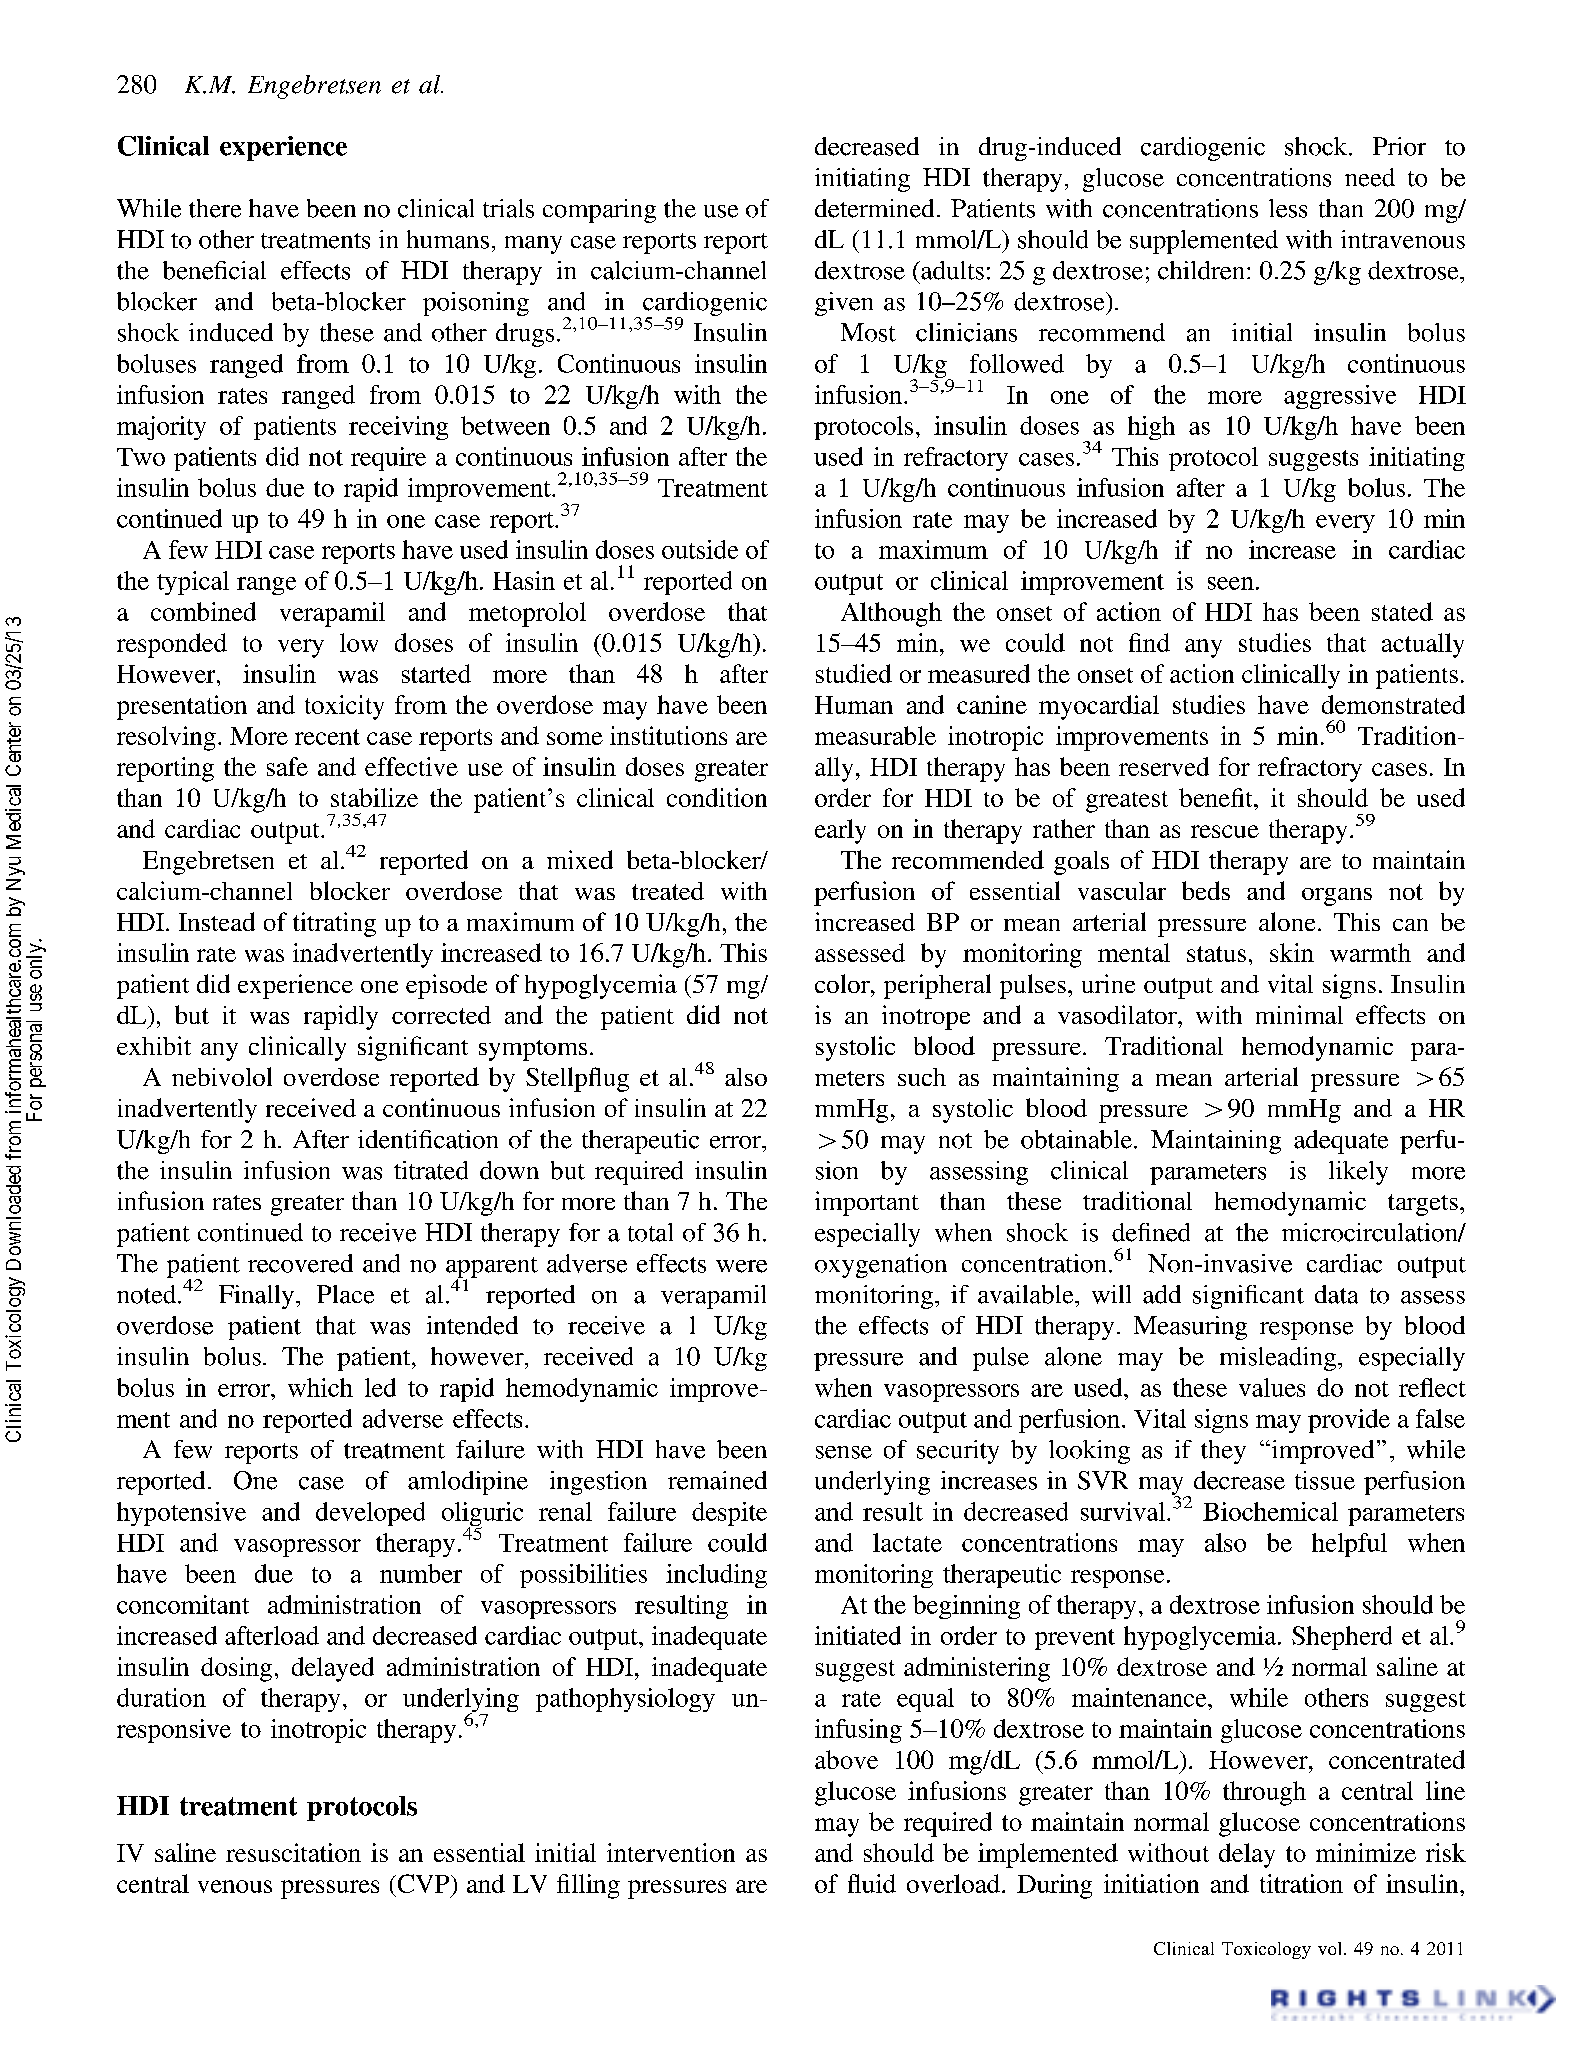 Image resolution: width=1582 pixels, height=2060 pixels. Describe the element at coordinates (441, 1015) in the screenshot. I see `corrected` at that location.
